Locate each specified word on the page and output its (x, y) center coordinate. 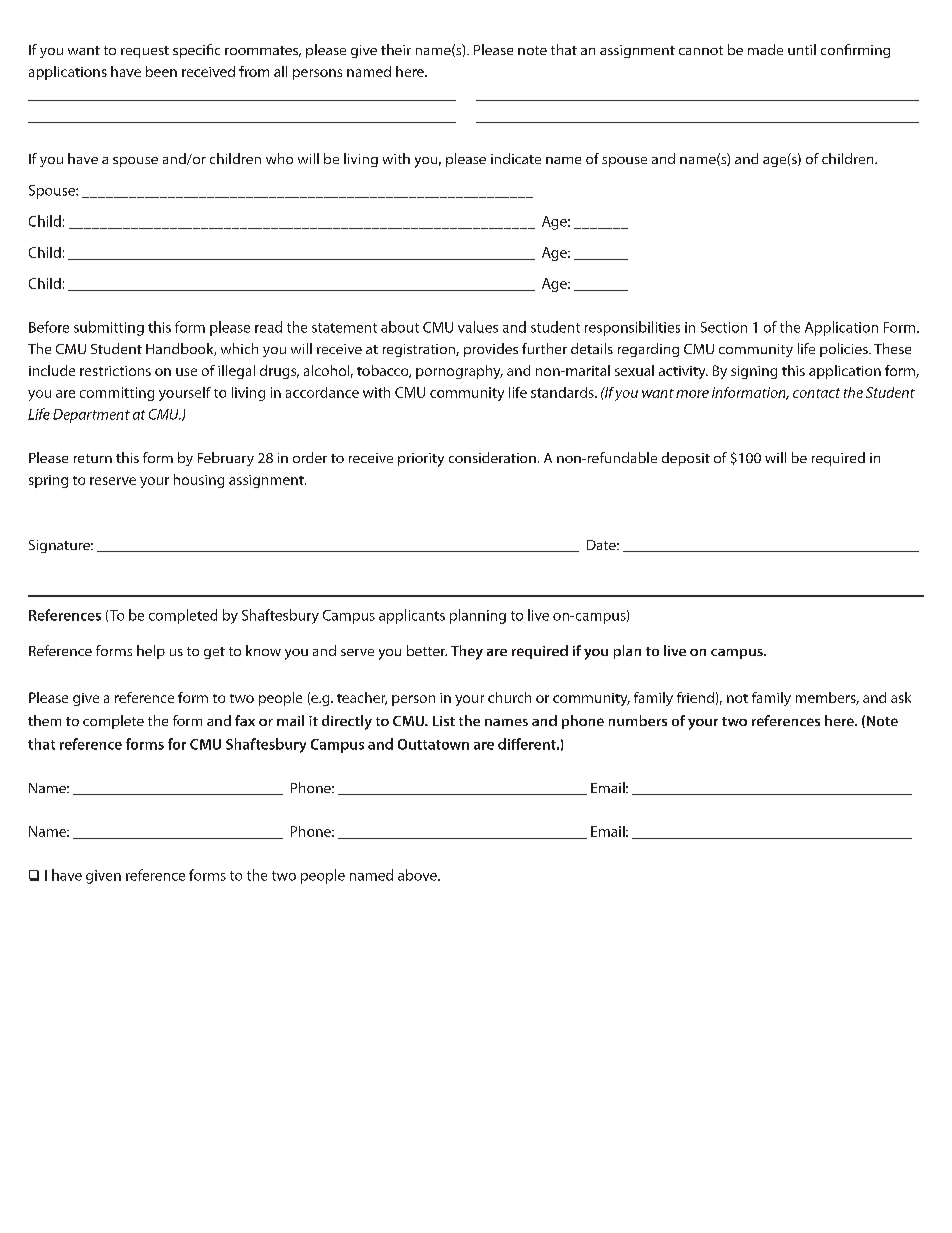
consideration (492, 457)
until (802, 49)
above (418, 875)
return (93, 458)
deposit (686, 459)
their (396, 49)
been (161, 71)
